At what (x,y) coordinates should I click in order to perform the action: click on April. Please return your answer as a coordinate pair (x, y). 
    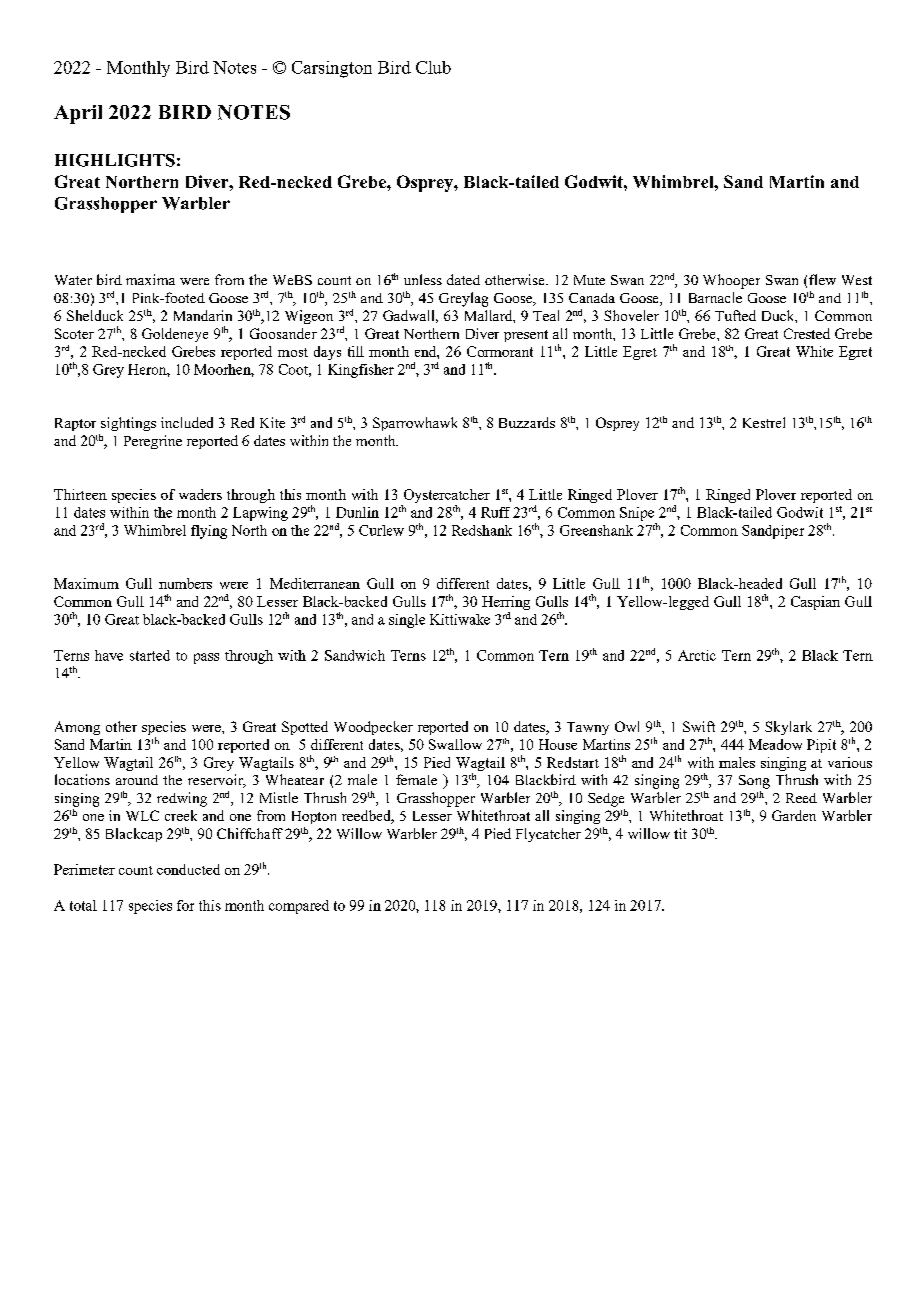
    Looking at the image, I should click on (78, 114).
